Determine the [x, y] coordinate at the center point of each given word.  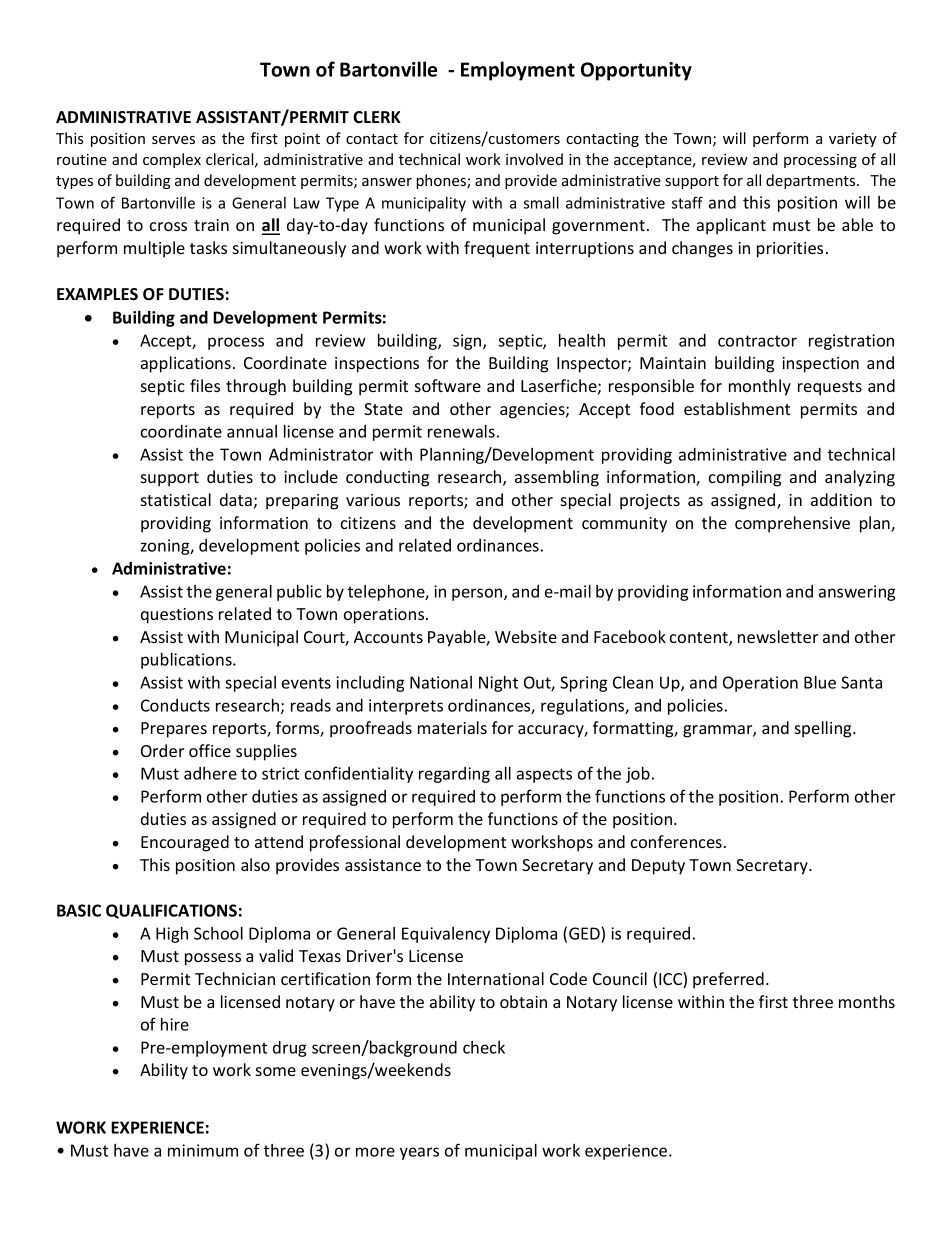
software [448, 385]
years [419, 1153]
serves [173, 140]
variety [853, 140]
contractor [757, 341]
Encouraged [185, 843]
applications [186, 364]
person [478, 594]
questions [177, 616]
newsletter [778, 636]
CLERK [377, 117]
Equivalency [446, 935]
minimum [203, 1150]
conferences [678, 841]
